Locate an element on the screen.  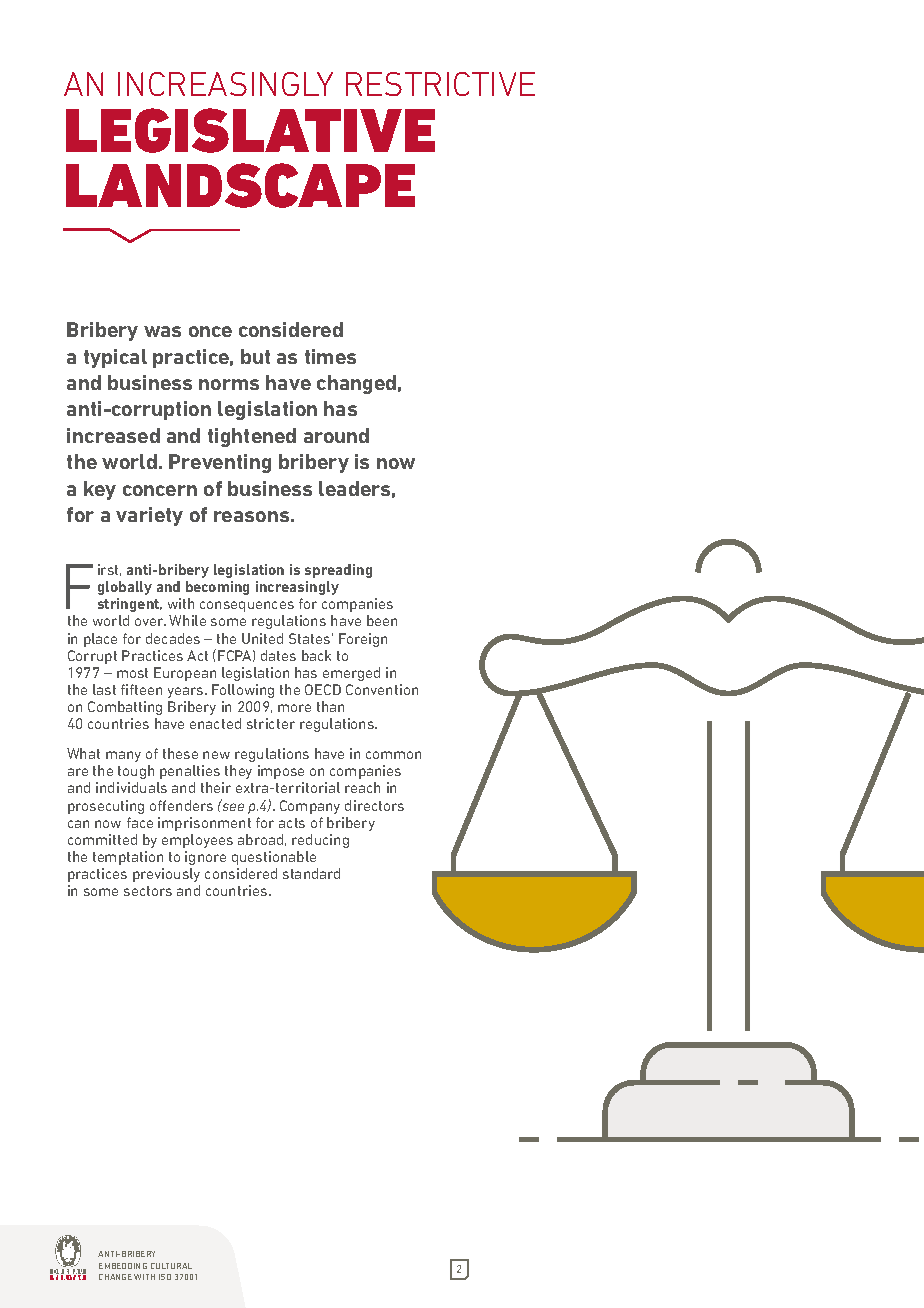
around is located at coordinates (336, 435).
